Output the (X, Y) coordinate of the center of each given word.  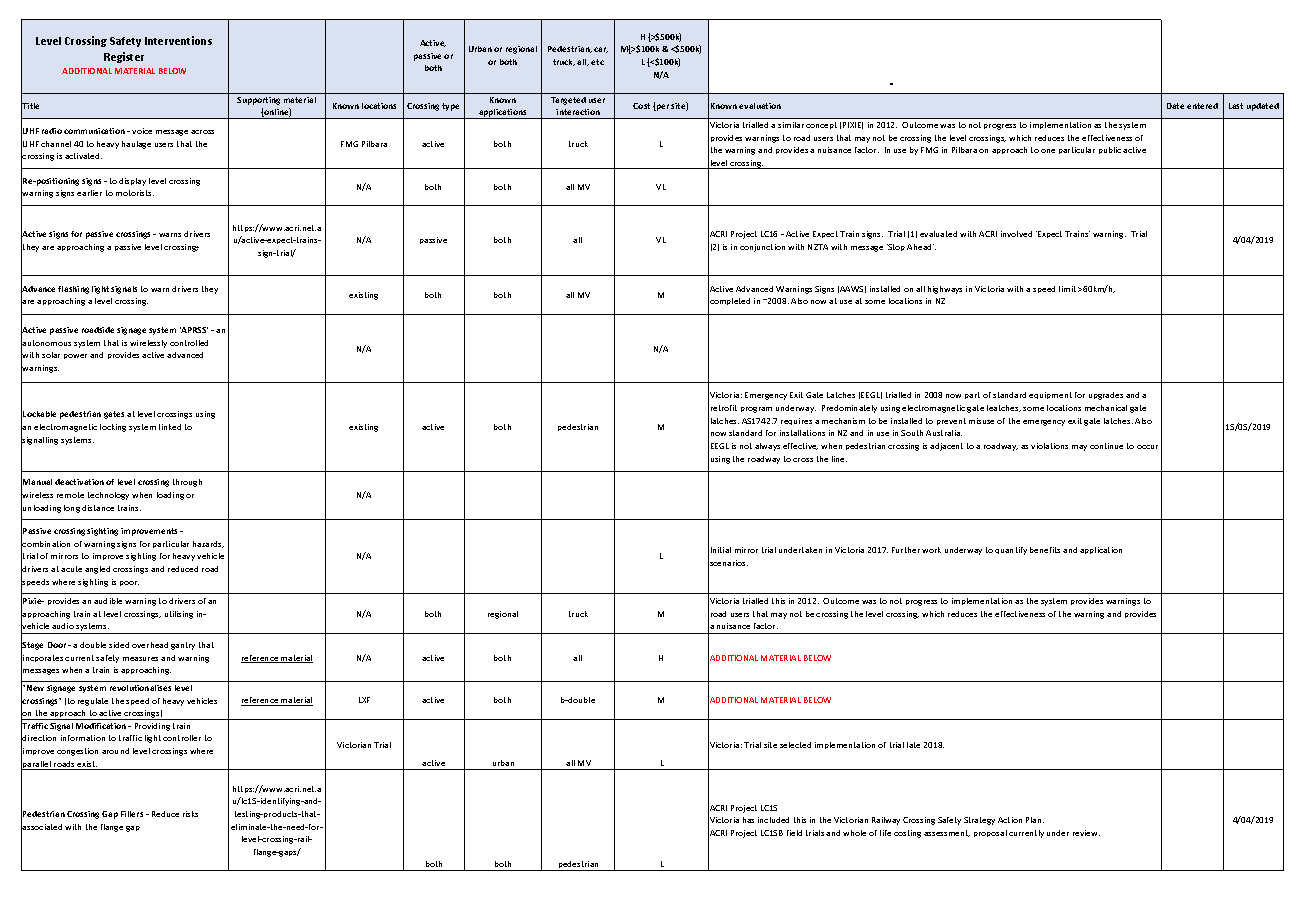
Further (906, 550)
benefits (1045, 550)
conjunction (762, 248)
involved (1016, 234)
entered (1202, 106)
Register (124, 57)
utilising (179, 615)
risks (190, 814)
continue (1106, 446)
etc (597, 62)
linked (170, 427)
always (767, 447)
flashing (73, 290)
